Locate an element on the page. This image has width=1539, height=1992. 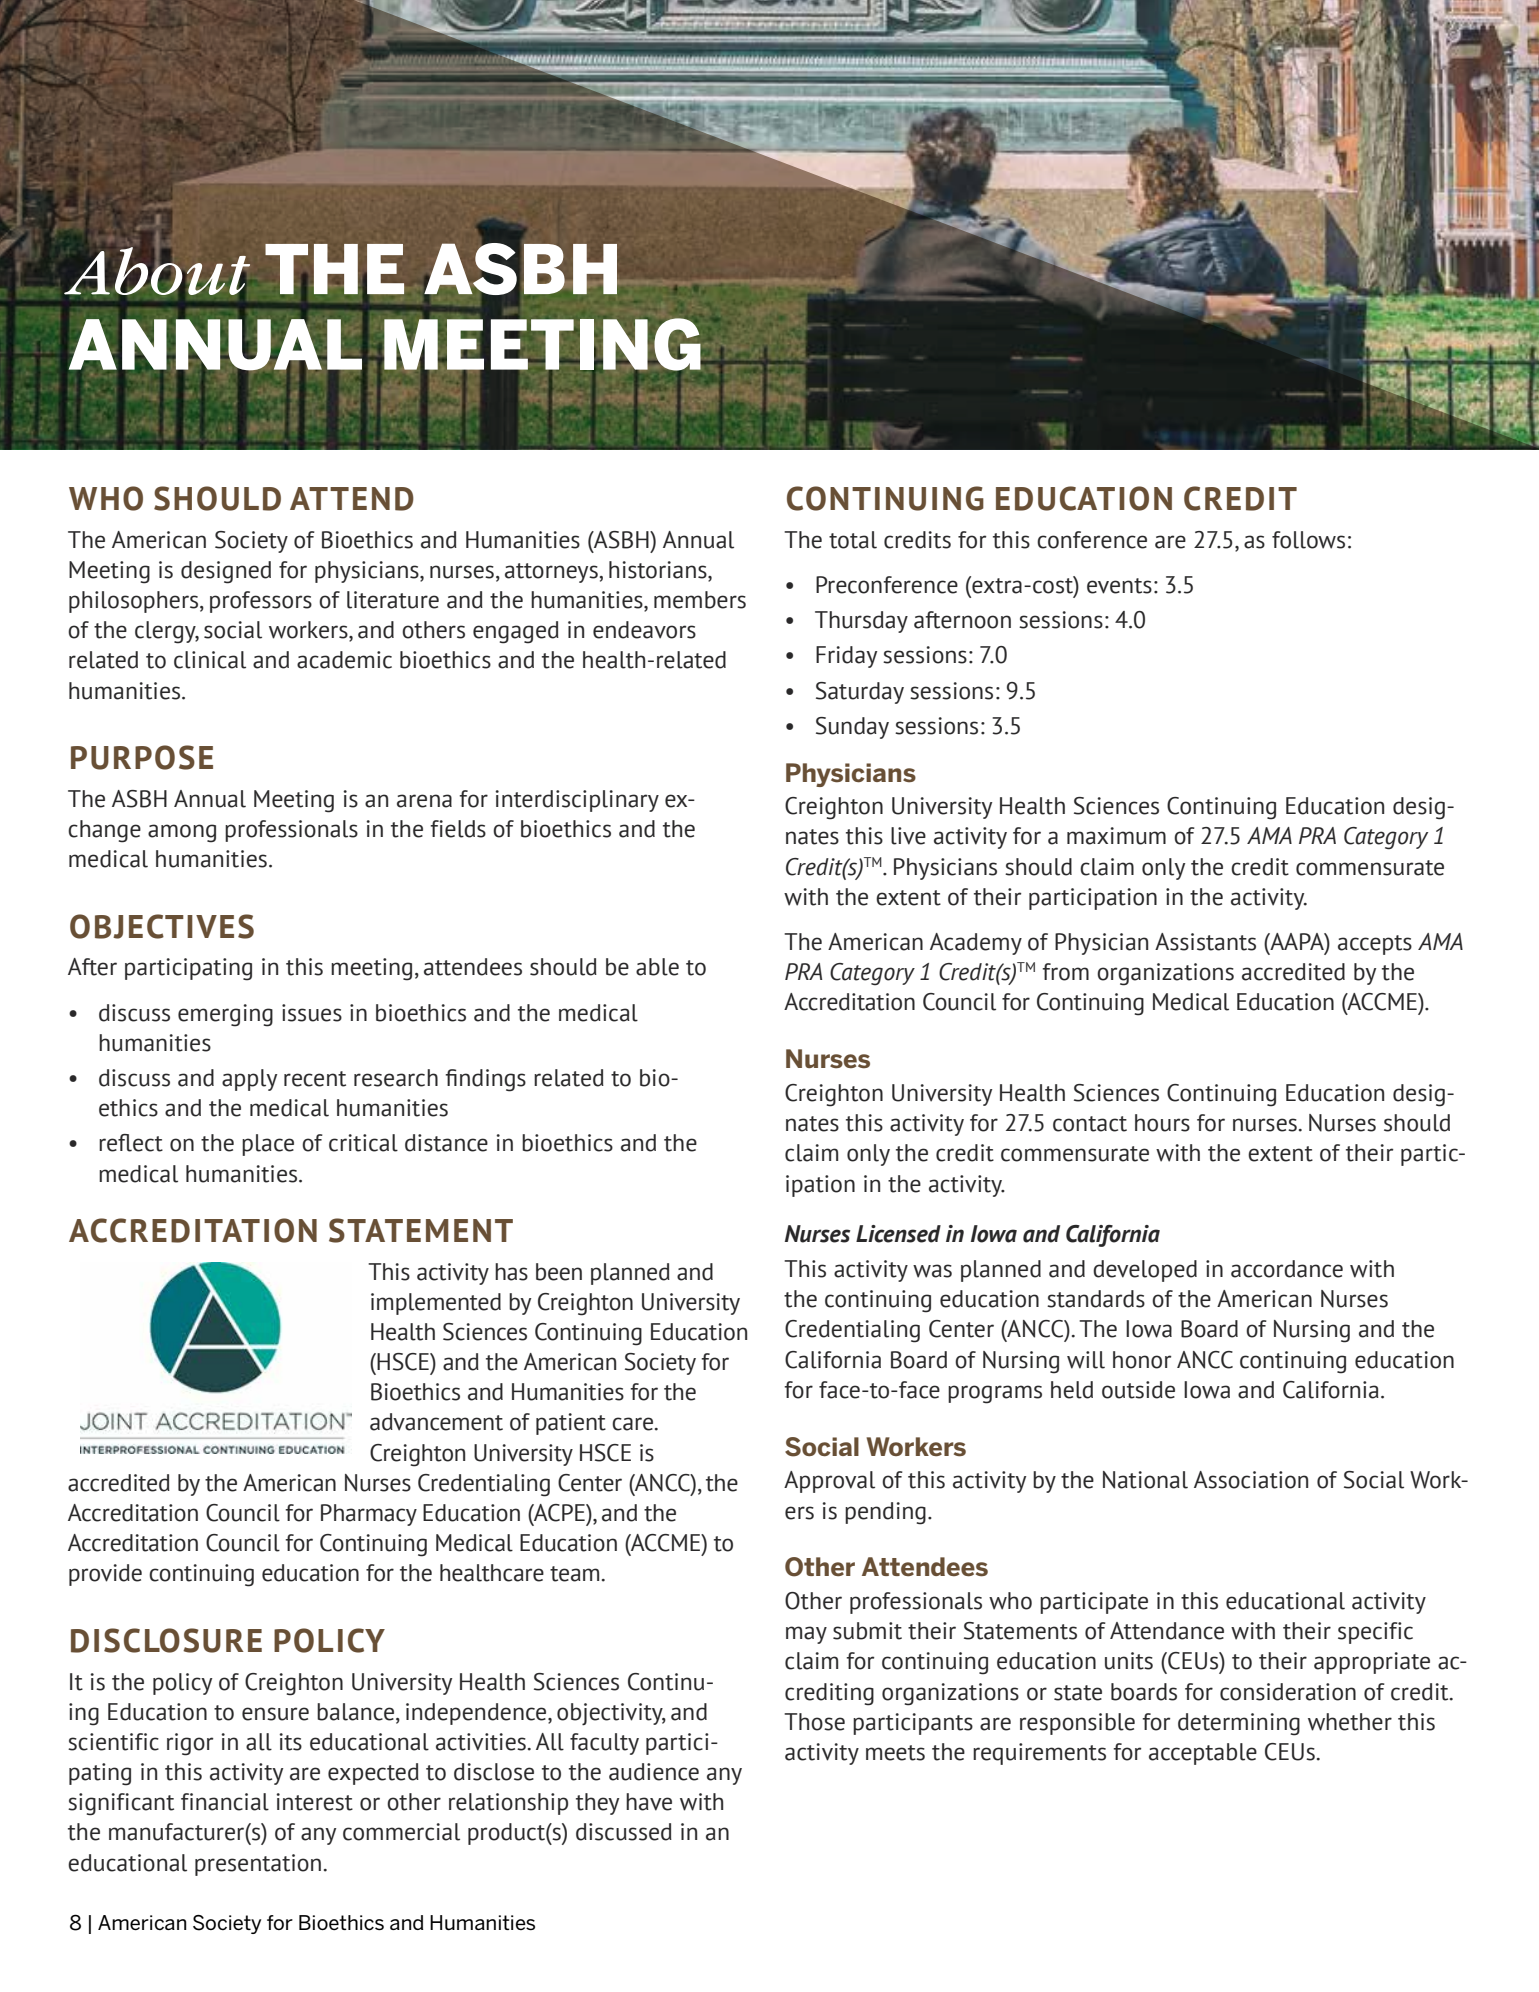
Pharmacy is located at coordinates (369, 1515).
